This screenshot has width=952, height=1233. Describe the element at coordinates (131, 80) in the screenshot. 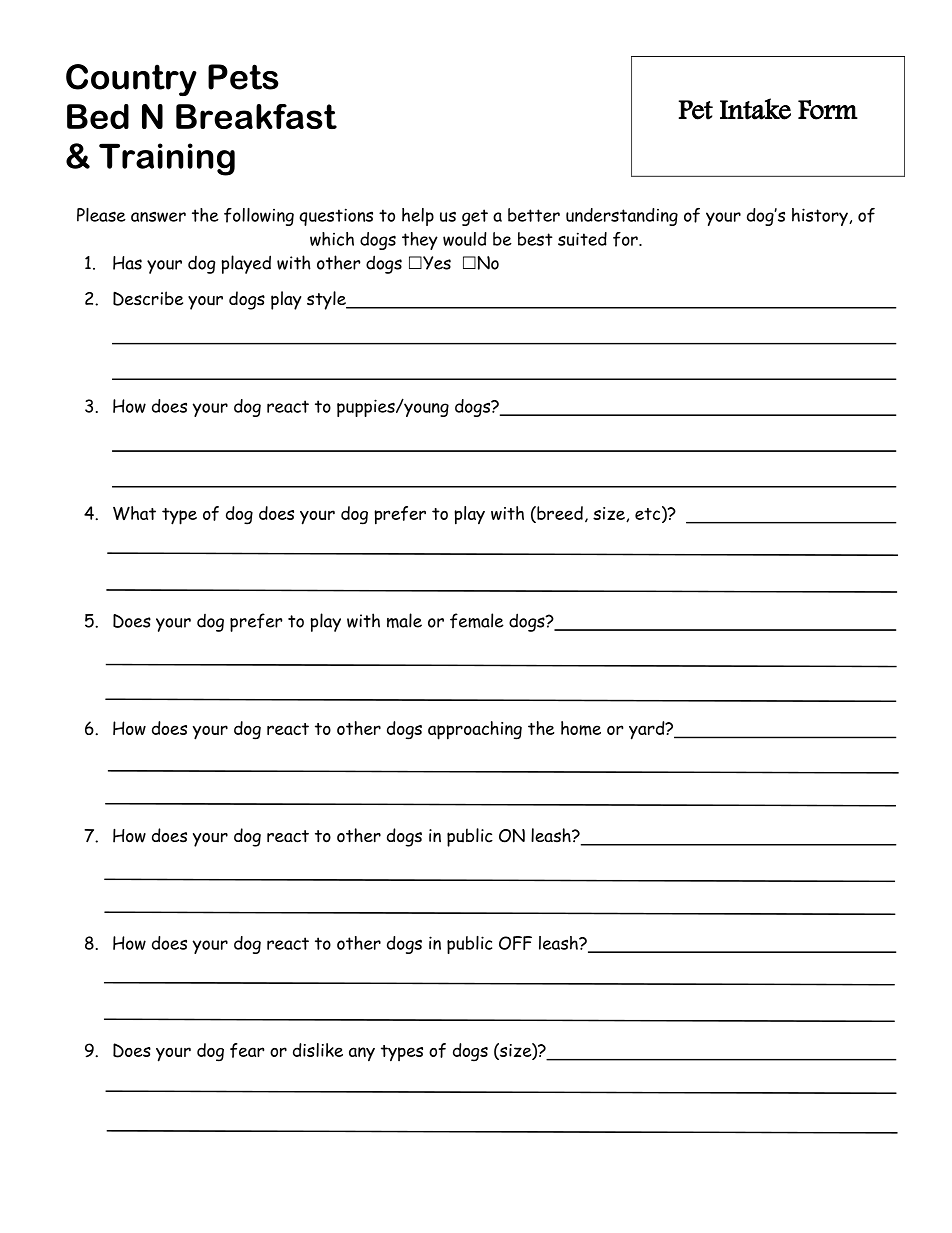

I see `Country` at that location.
